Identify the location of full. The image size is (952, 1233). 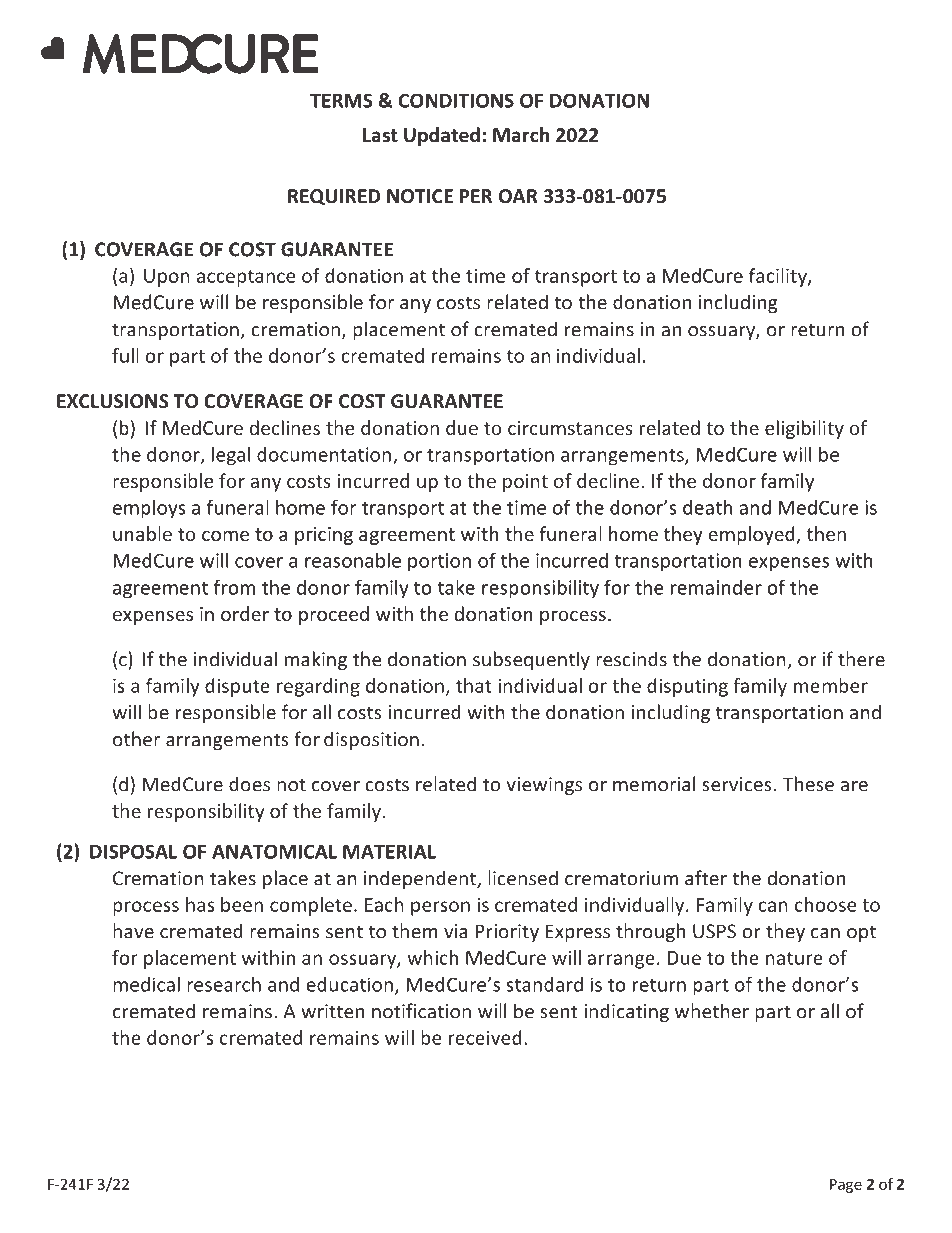
(125, 355).
